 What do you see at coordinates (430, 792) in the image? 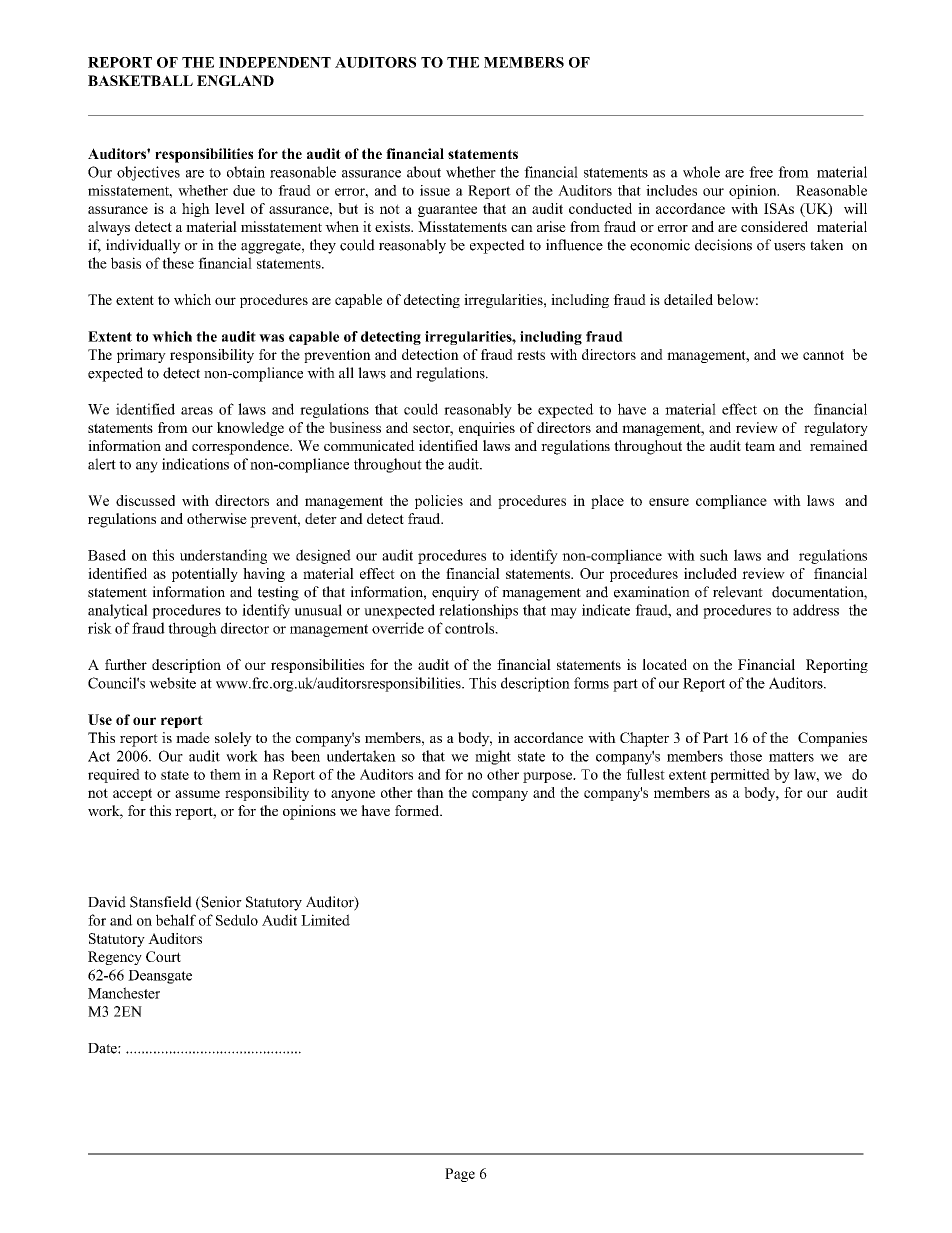
I see `than` at bounding box center [430, 792].
